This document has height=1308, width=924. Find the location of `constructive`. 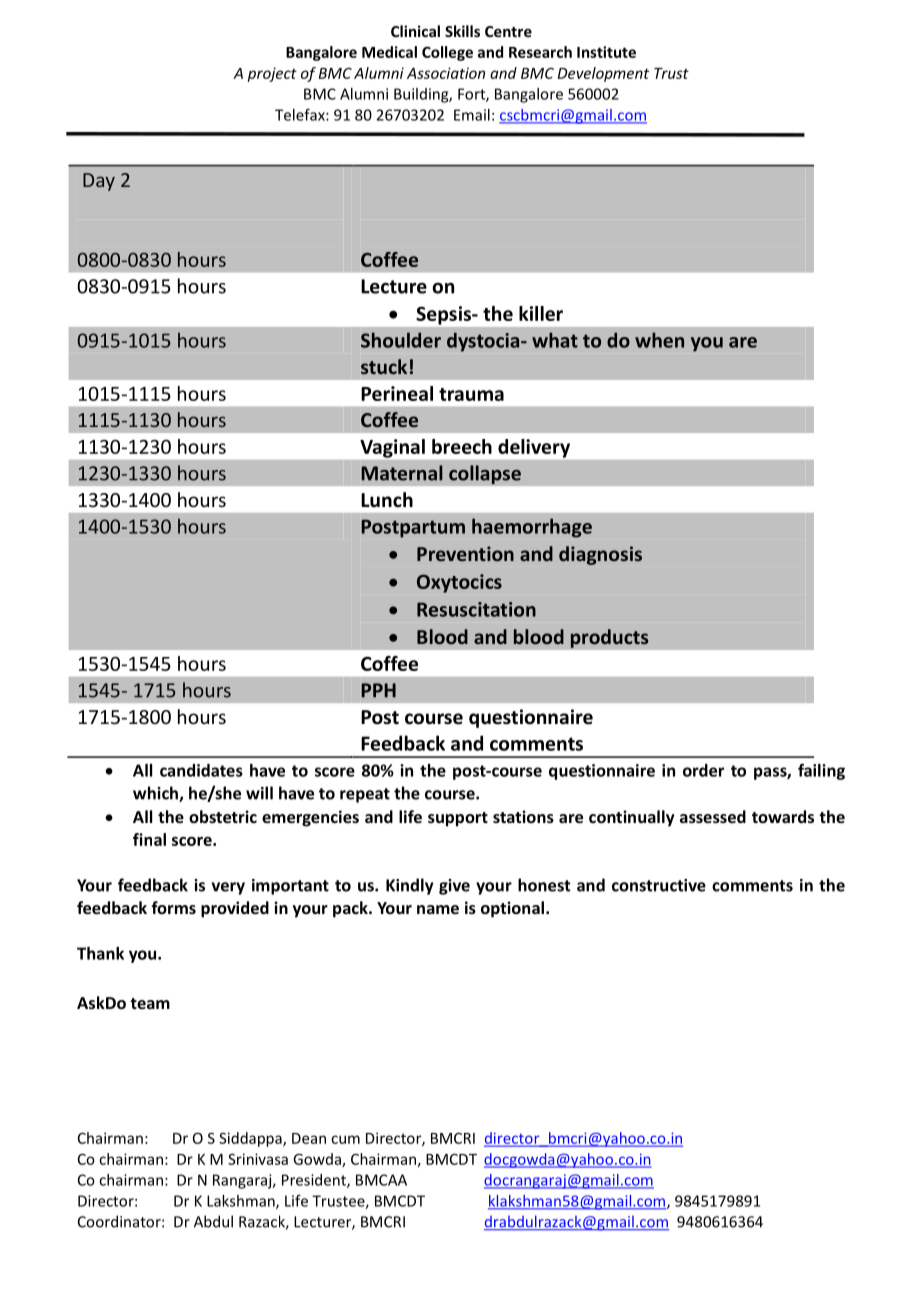

constructive is located at coordinates (659, 885).
